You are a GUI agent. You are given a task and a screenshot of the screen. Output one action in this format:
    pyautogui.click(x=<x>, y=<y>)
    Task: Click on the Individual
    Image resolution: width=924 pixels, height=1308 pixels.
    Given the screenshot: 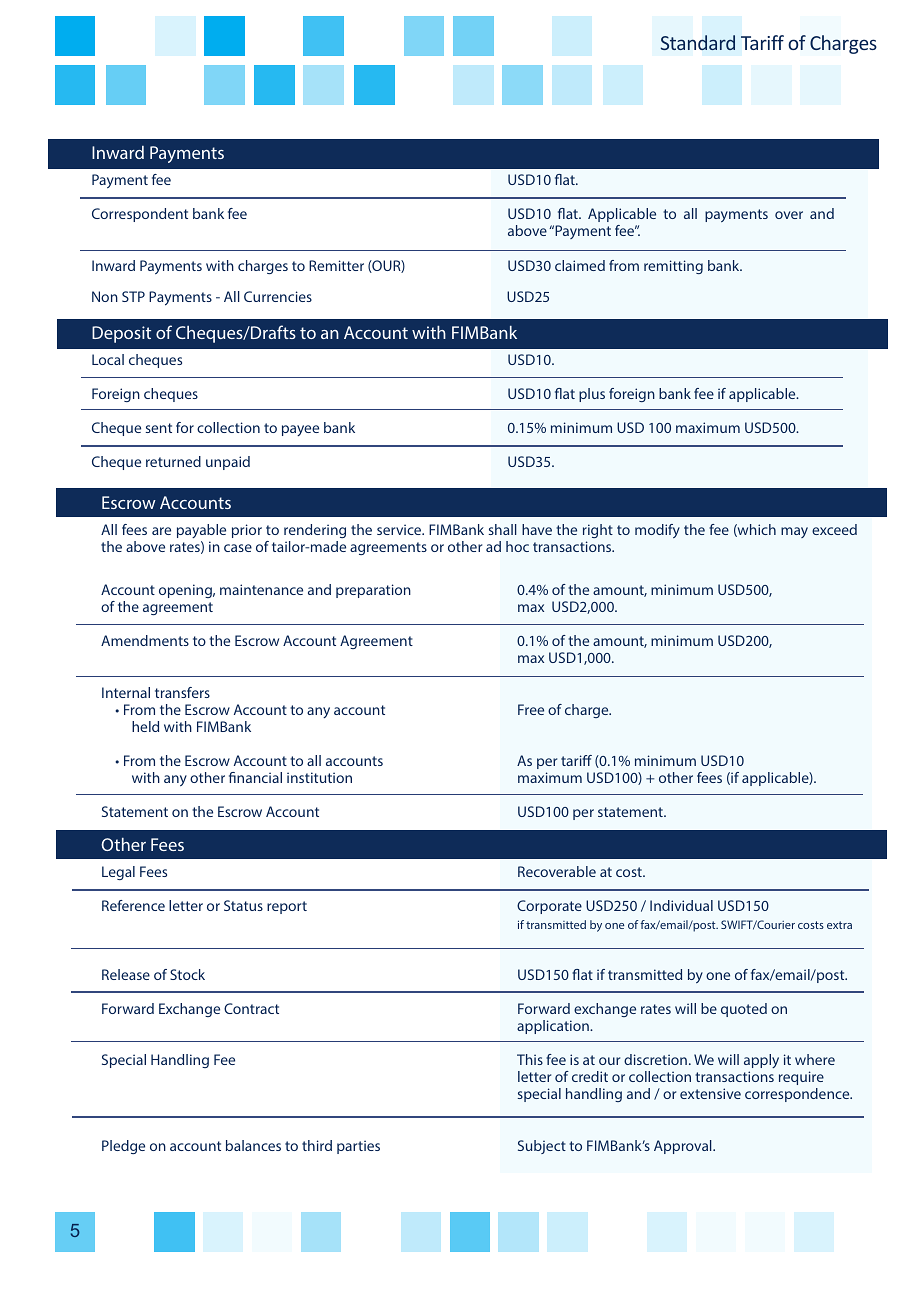 What is the action you would take?
    pyautogui.click(x=681, y=905)
